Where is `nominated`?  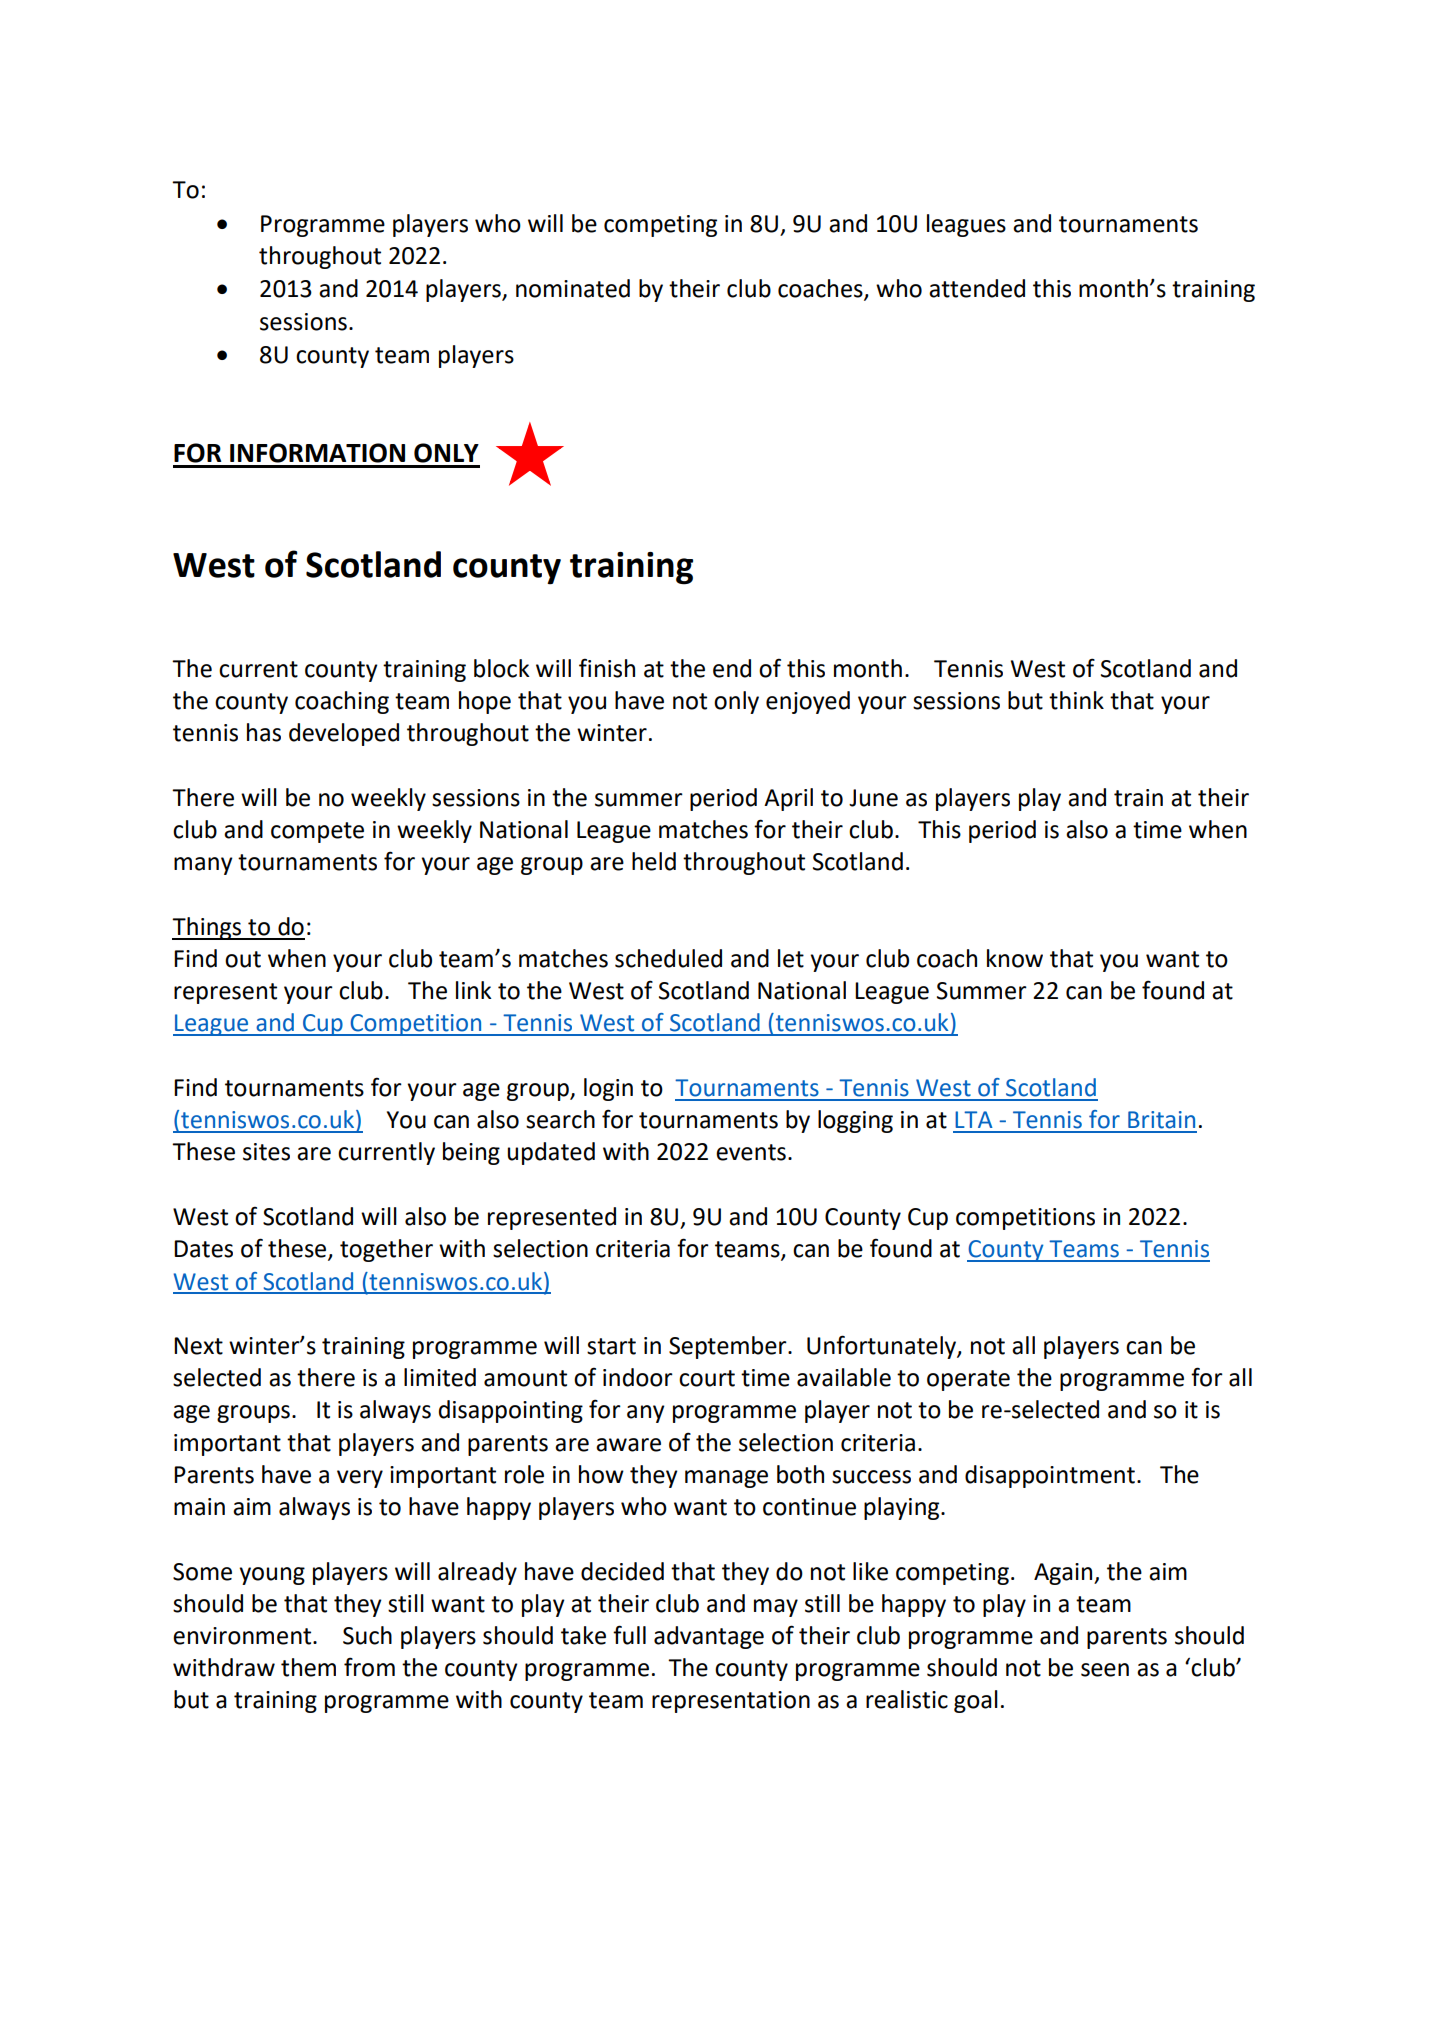 nominated is located at coordinates (573, 288).
